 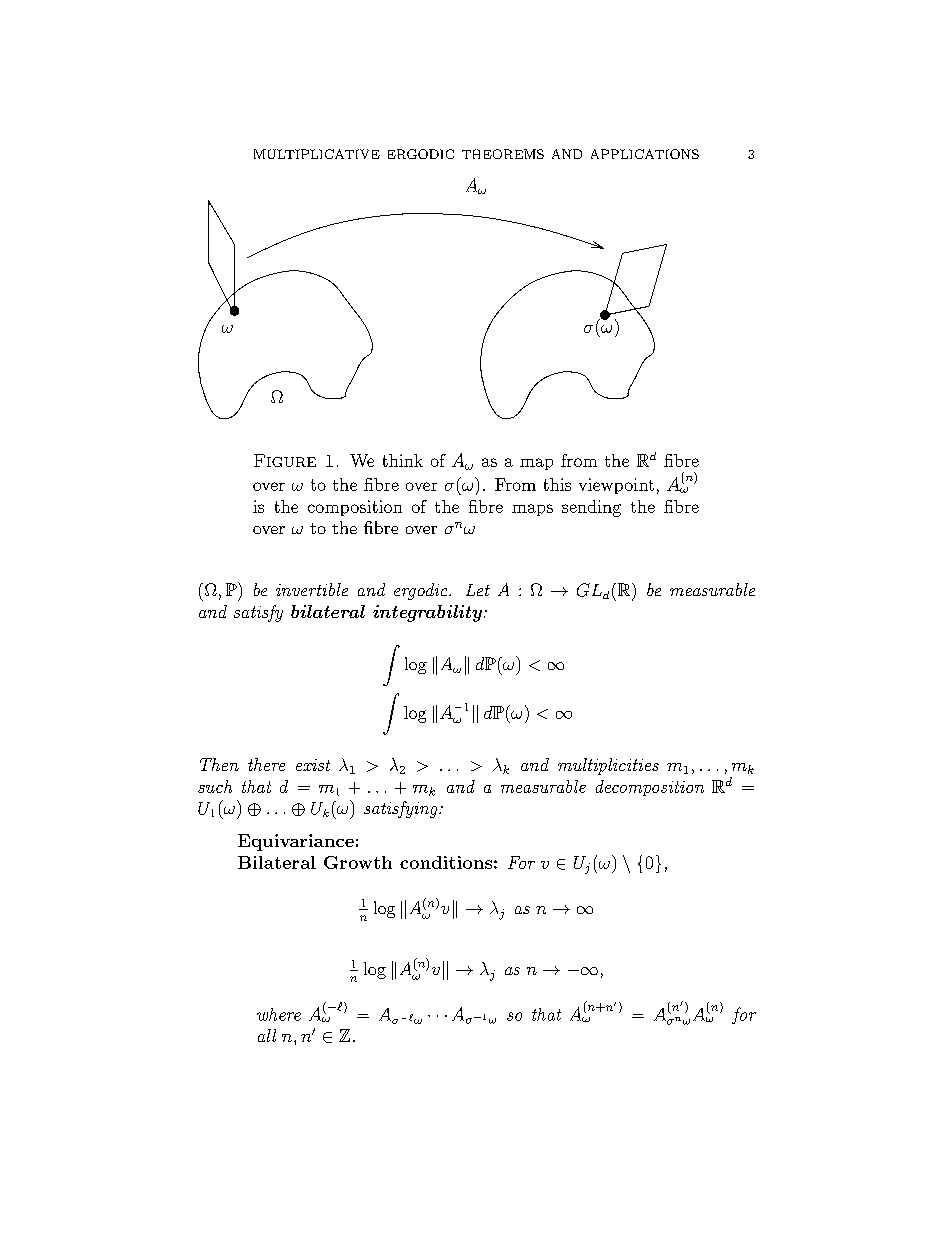 I want to click on there, so click(x=266, y=764).
